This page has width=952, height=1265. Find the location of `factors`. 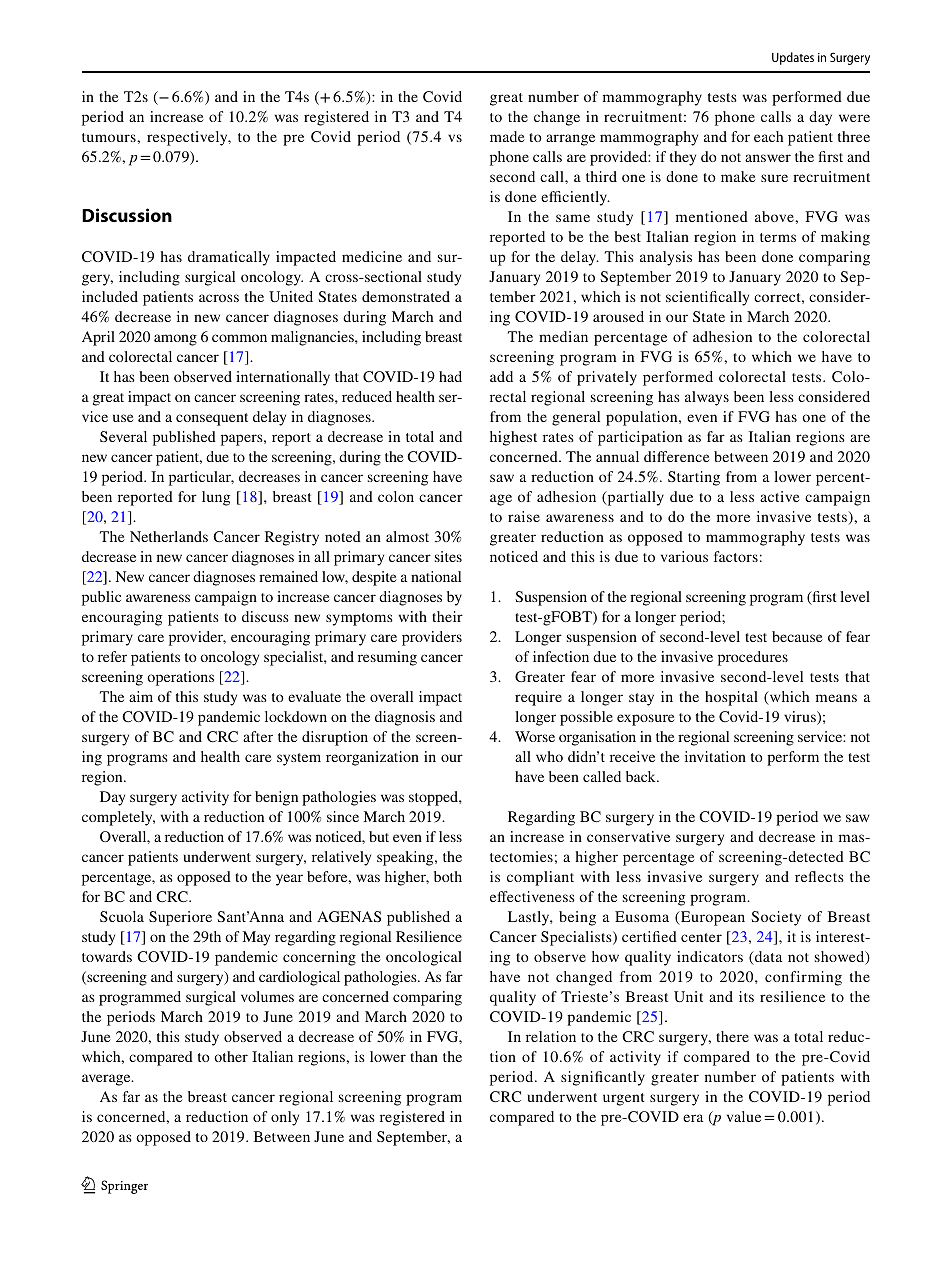

factors is located at coordinates (736, 556).
